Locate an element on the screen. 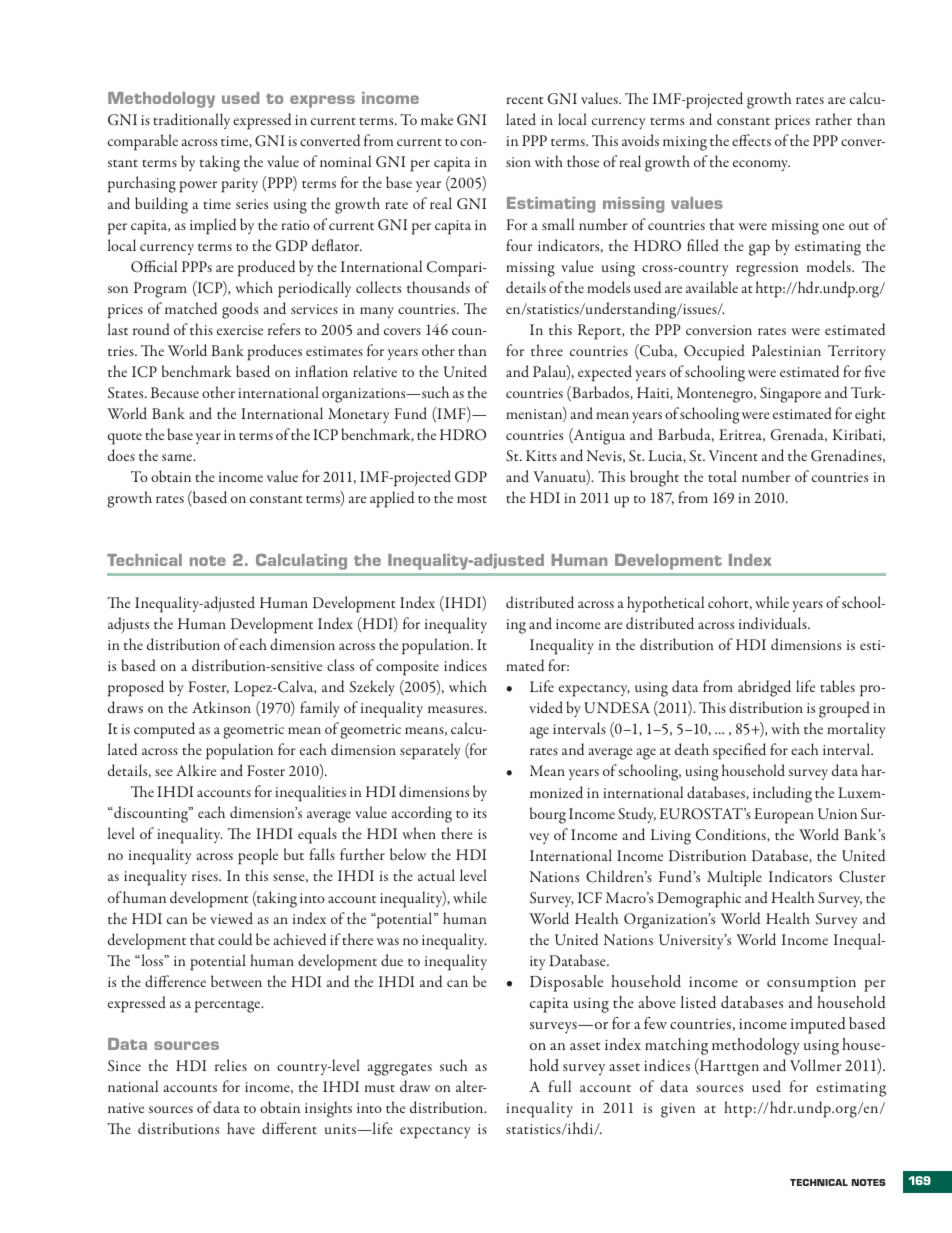 Image resolution: width=952 pixels, height=1233 pixels. relies is located at coordinates (231, 1065).
